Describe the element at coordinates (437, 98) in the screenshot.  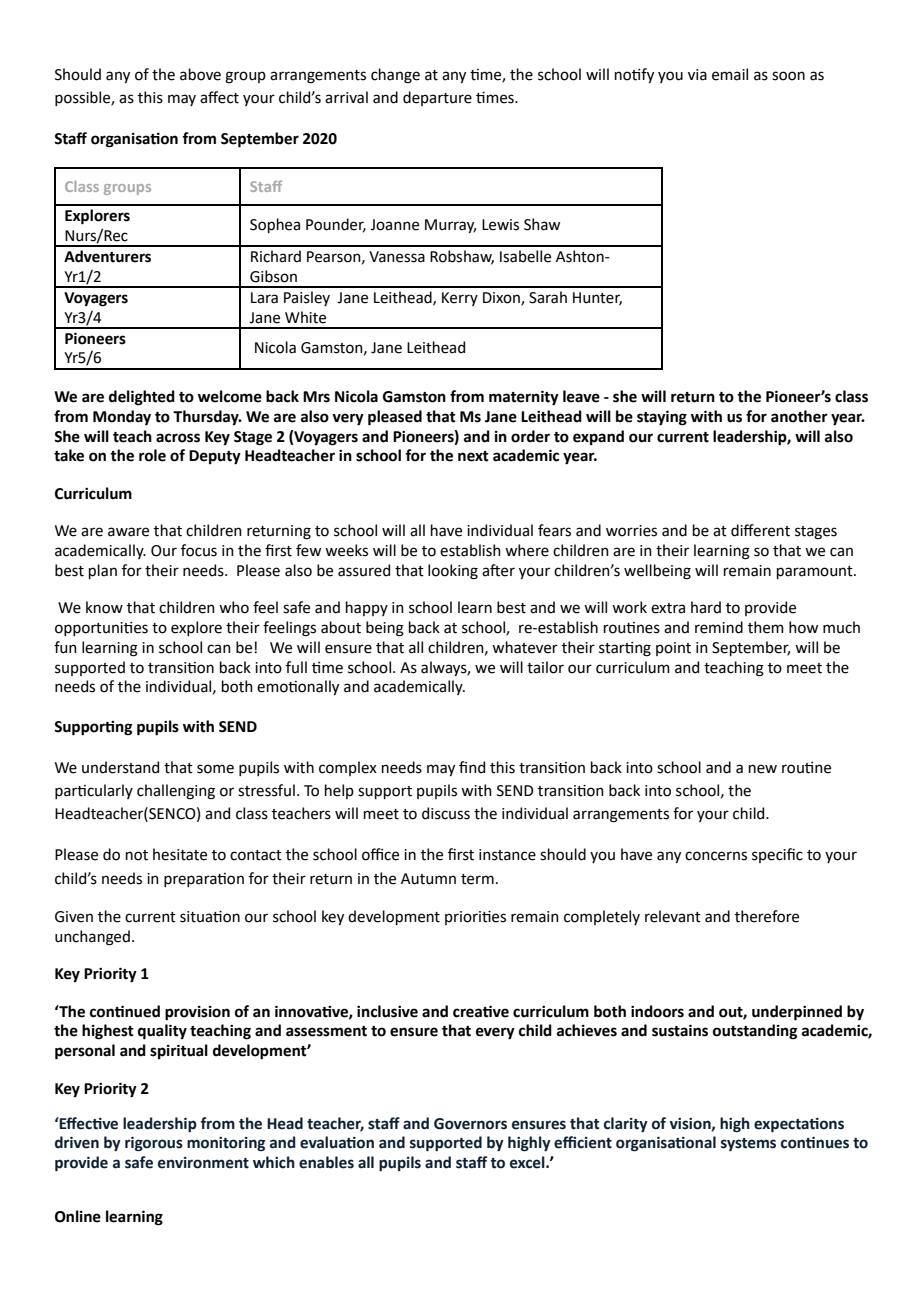
I see `departure` at that location.
